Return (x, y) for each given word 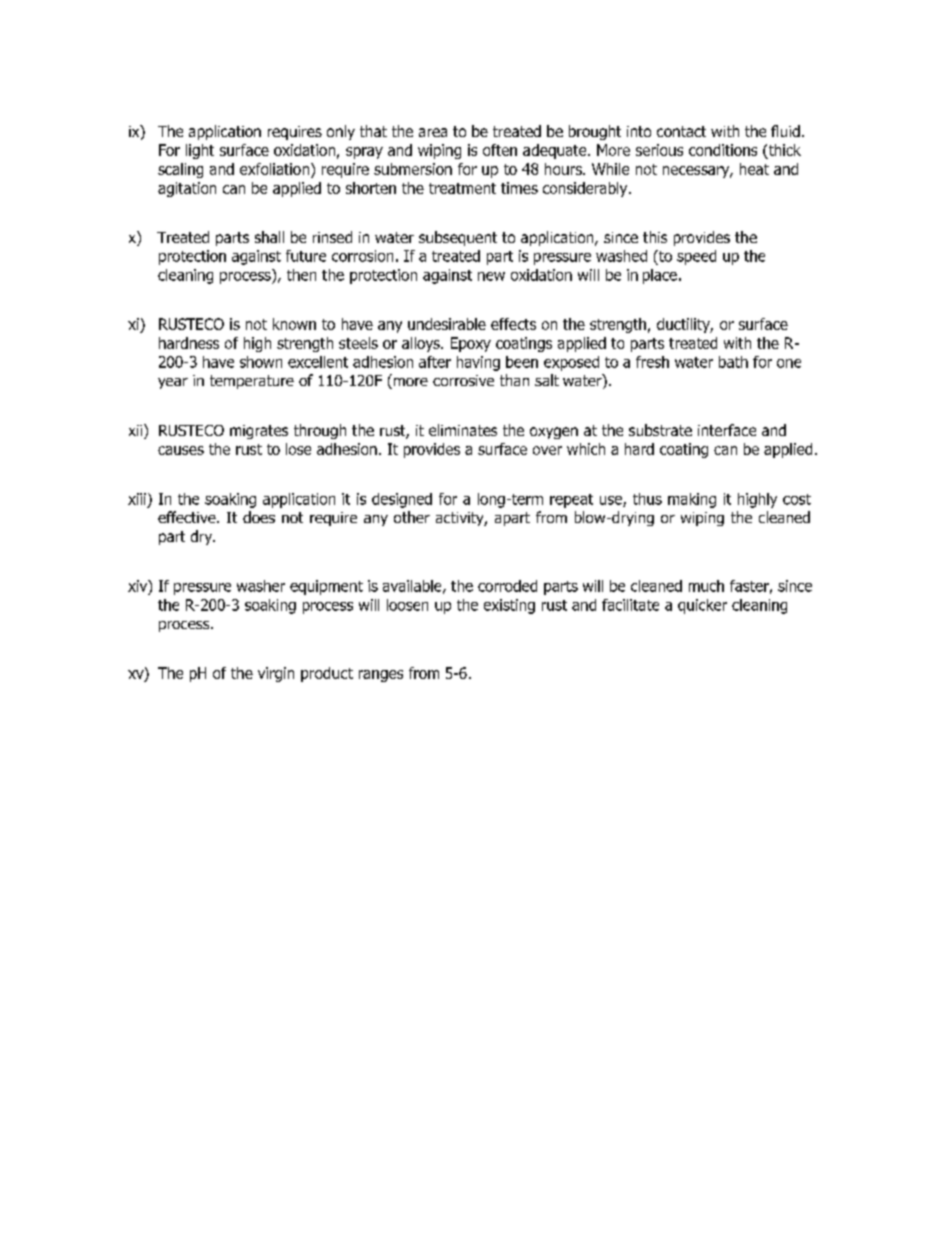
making (692, 500)
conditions (723, 150)
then (301, 275)
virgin (276, 674)
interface (727, 430)
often (500, 150)
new (491, 276)
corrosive (463, 380)
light (200, 151)
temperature (252, 382)
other (412, 517)
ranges (381, 676)
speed (696, 257)
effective (188, 517)
